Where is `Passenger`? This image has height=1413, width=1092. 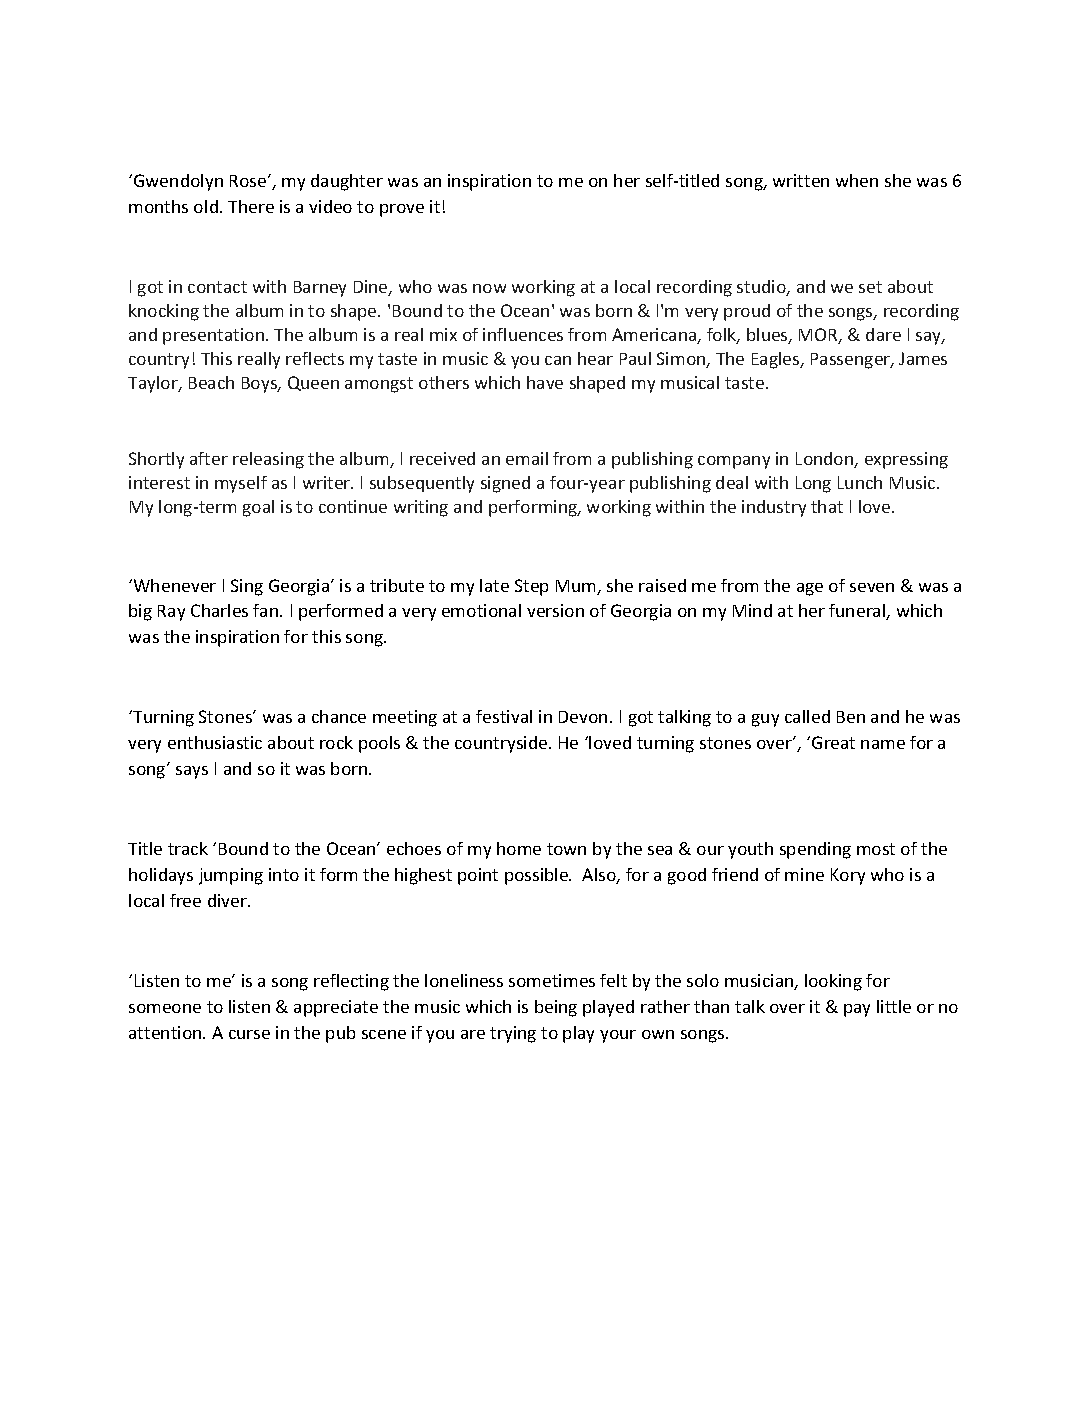
Passenger is located at coordinates (852, 361).
